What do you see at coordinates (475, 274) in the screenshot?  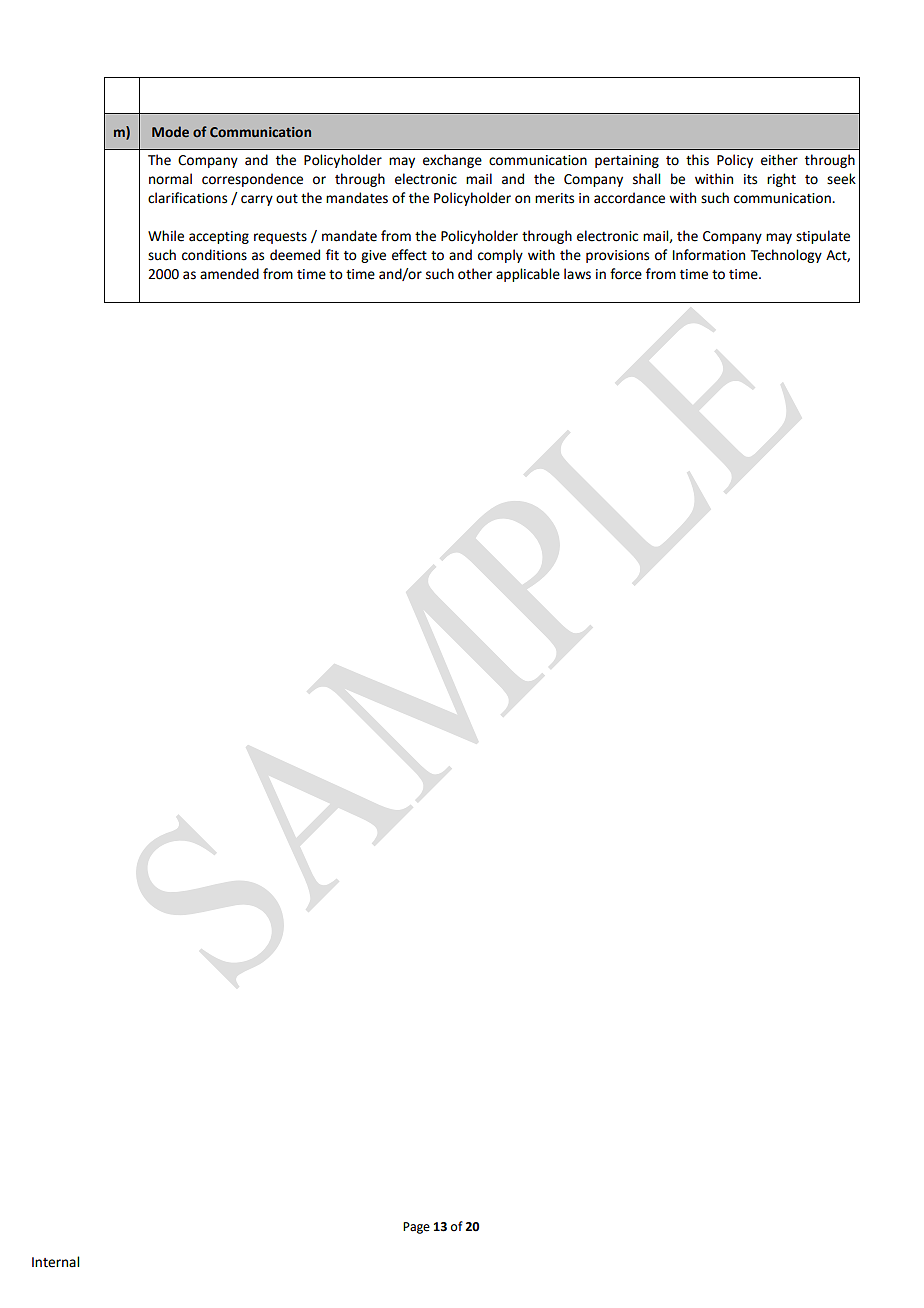 I see `other` at bounding box center [475, 274].
